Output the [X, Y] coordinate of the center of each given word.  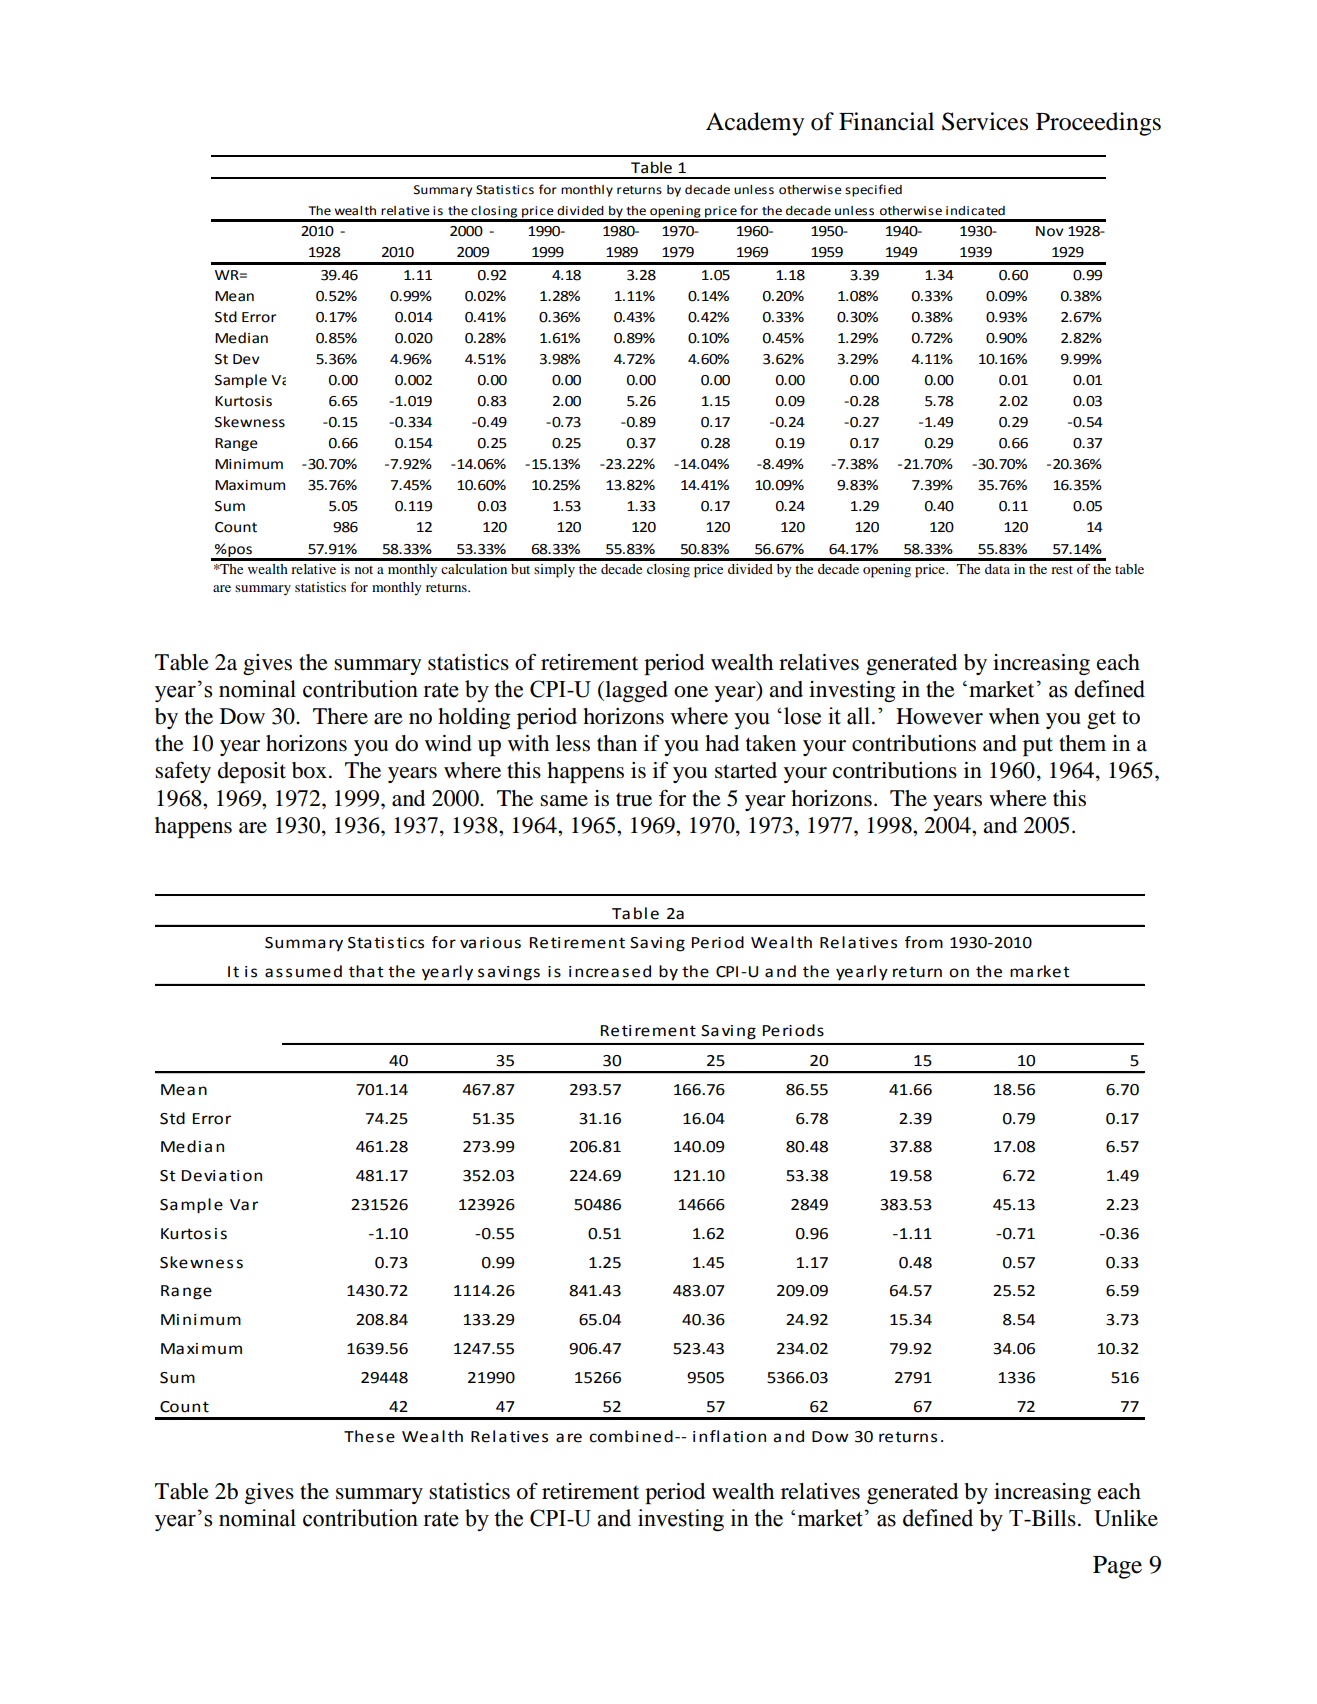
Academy [755, 124]
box [309, 770]
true [634, 799]
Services [985, 121]
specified [873, 190]
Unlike [1126, 1518]
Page [1117, 1567]
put [1038, 746]
